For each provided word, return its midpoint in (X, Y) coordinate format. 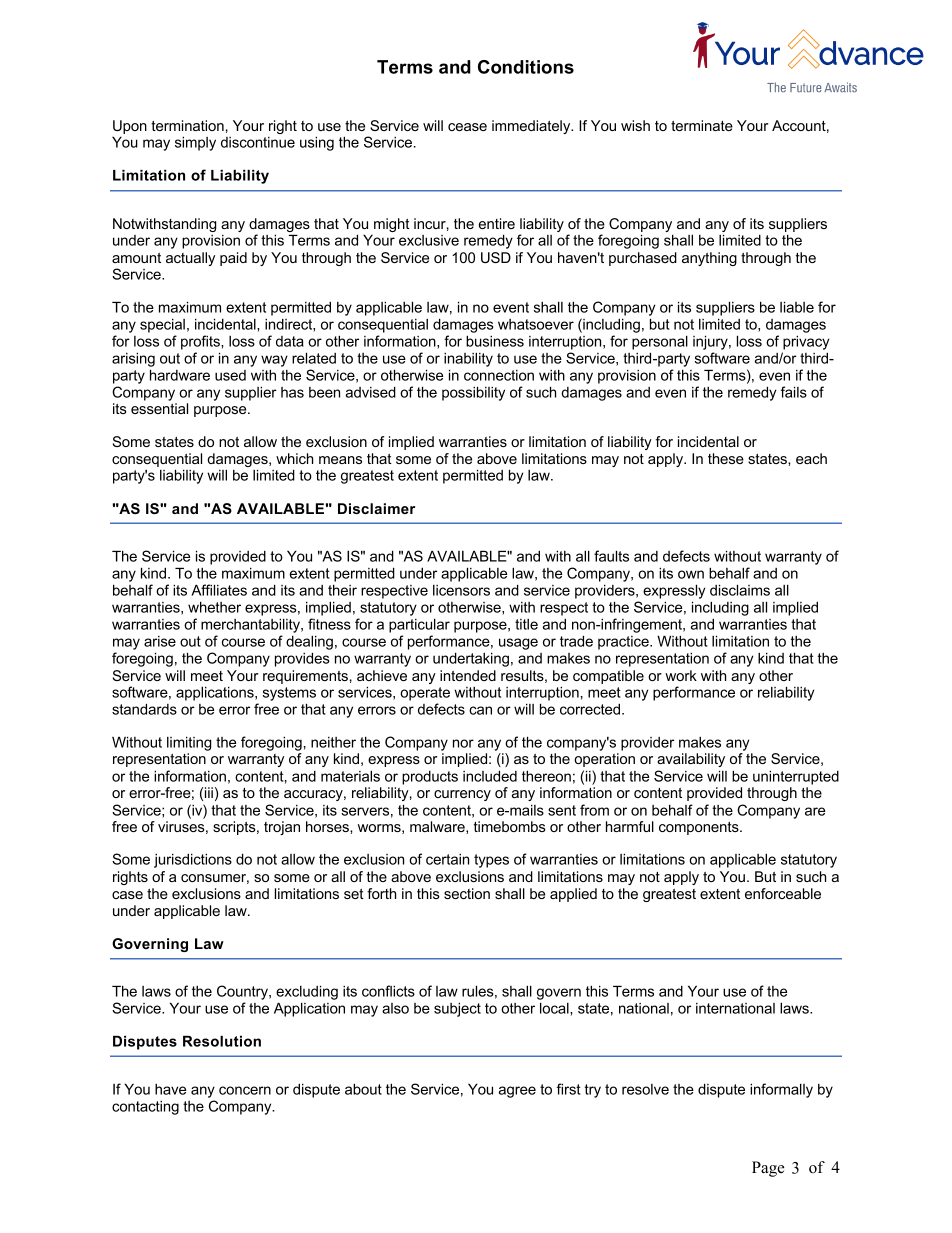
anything (709, 259)
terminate (702, 125)
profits (201, 342)
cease (467, 127)
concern (245, 1090)
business (495, 341)
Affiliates (219, 590)
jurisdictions (193, 860)
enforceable (783, 893)
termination (187, 125)
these (726, 458)
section (467, 893)
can (480, 710)
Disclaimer (376, 508)
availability (691, 760)
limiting (189, 743)
